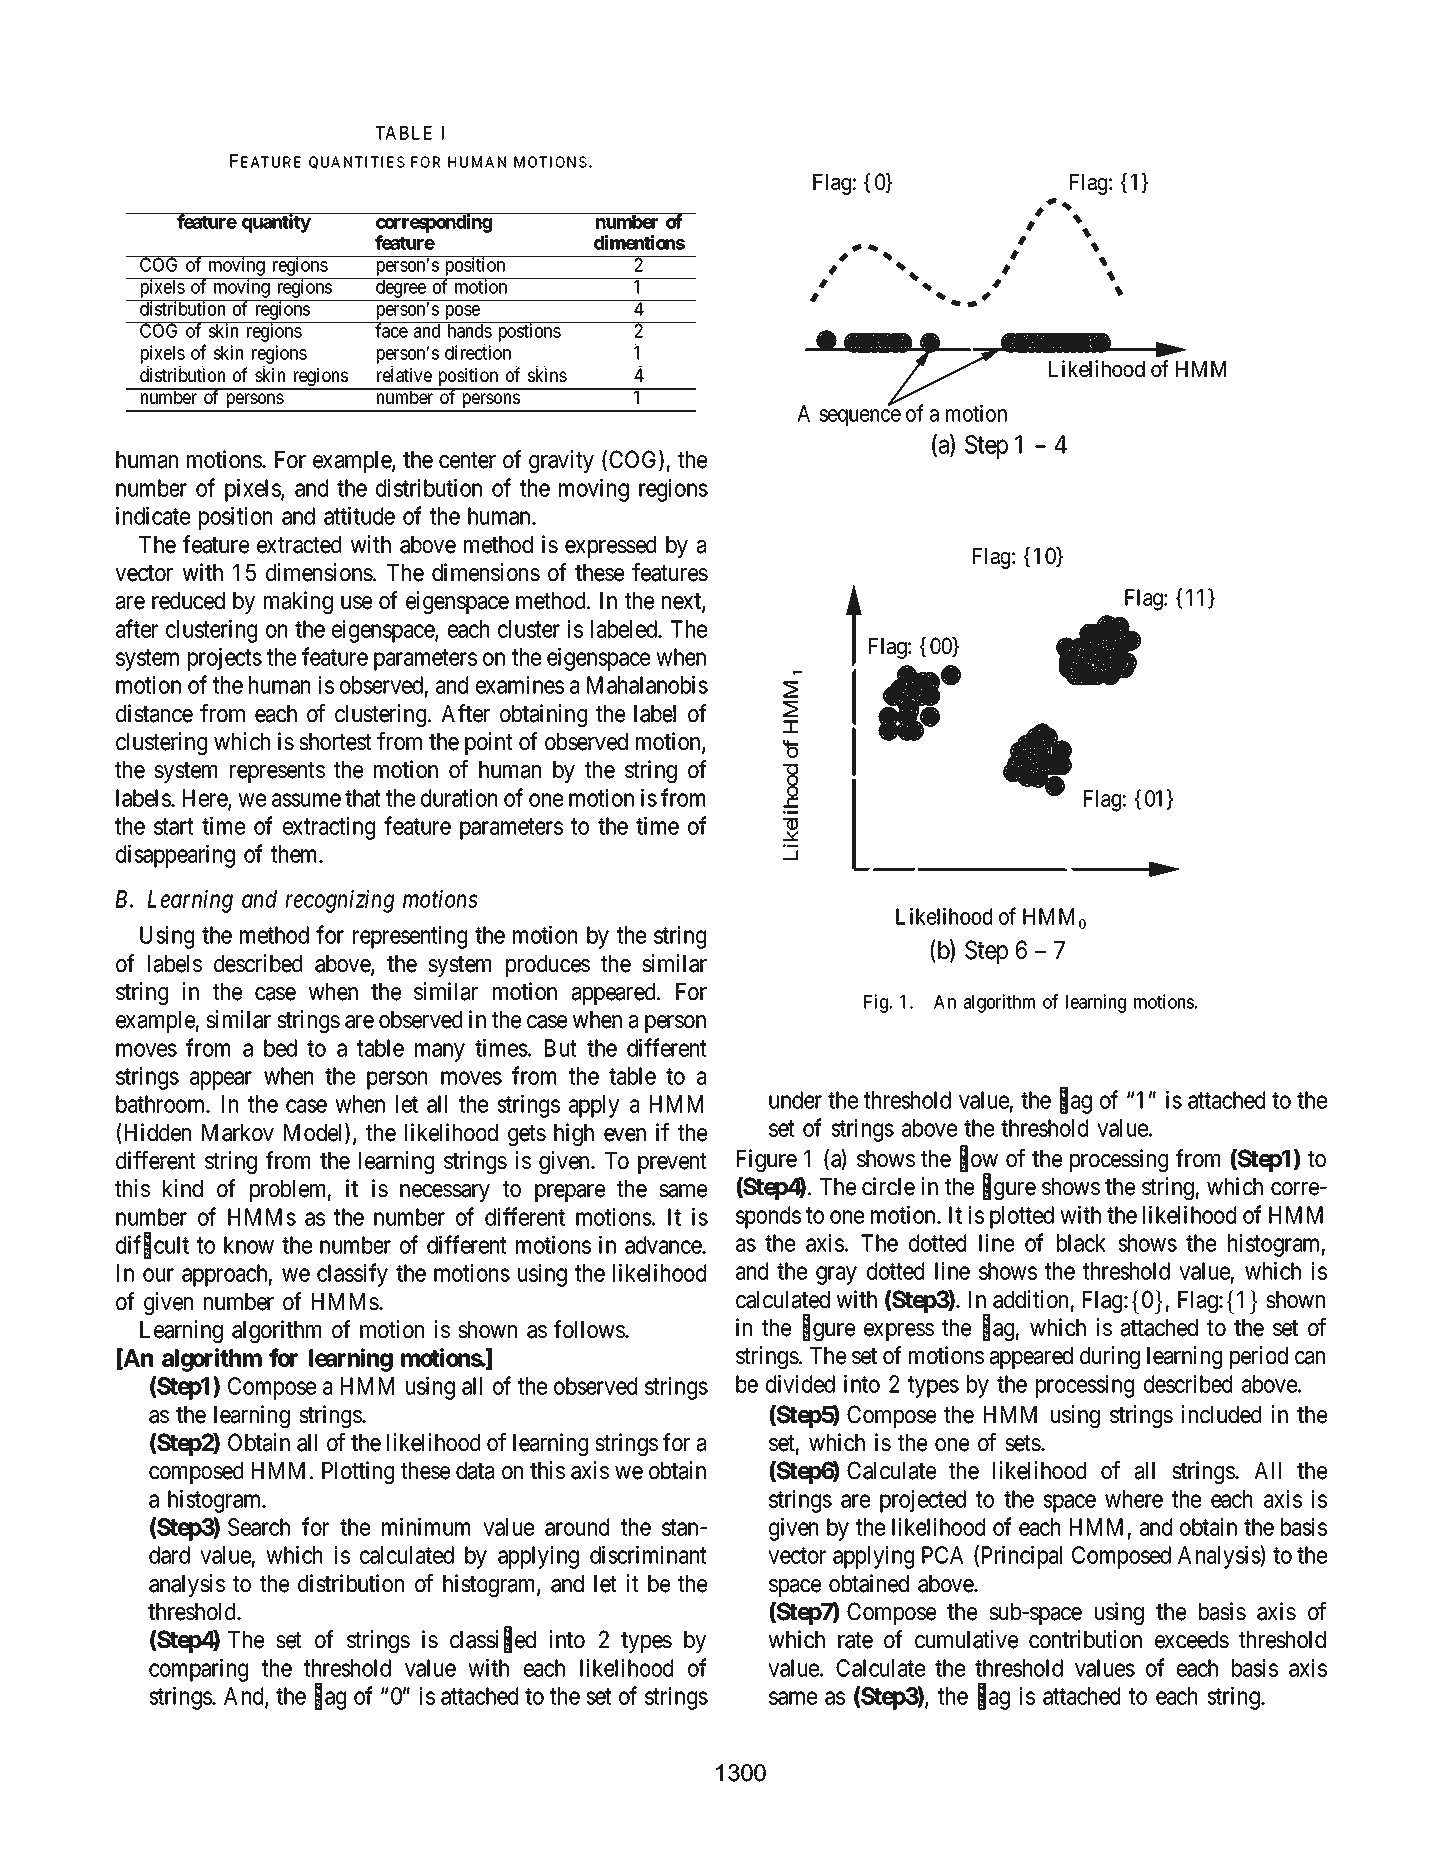  What do you see at coordinates (647, 685) in the document?
I see `Mahalanobis` at bounding box center [647, 685].
